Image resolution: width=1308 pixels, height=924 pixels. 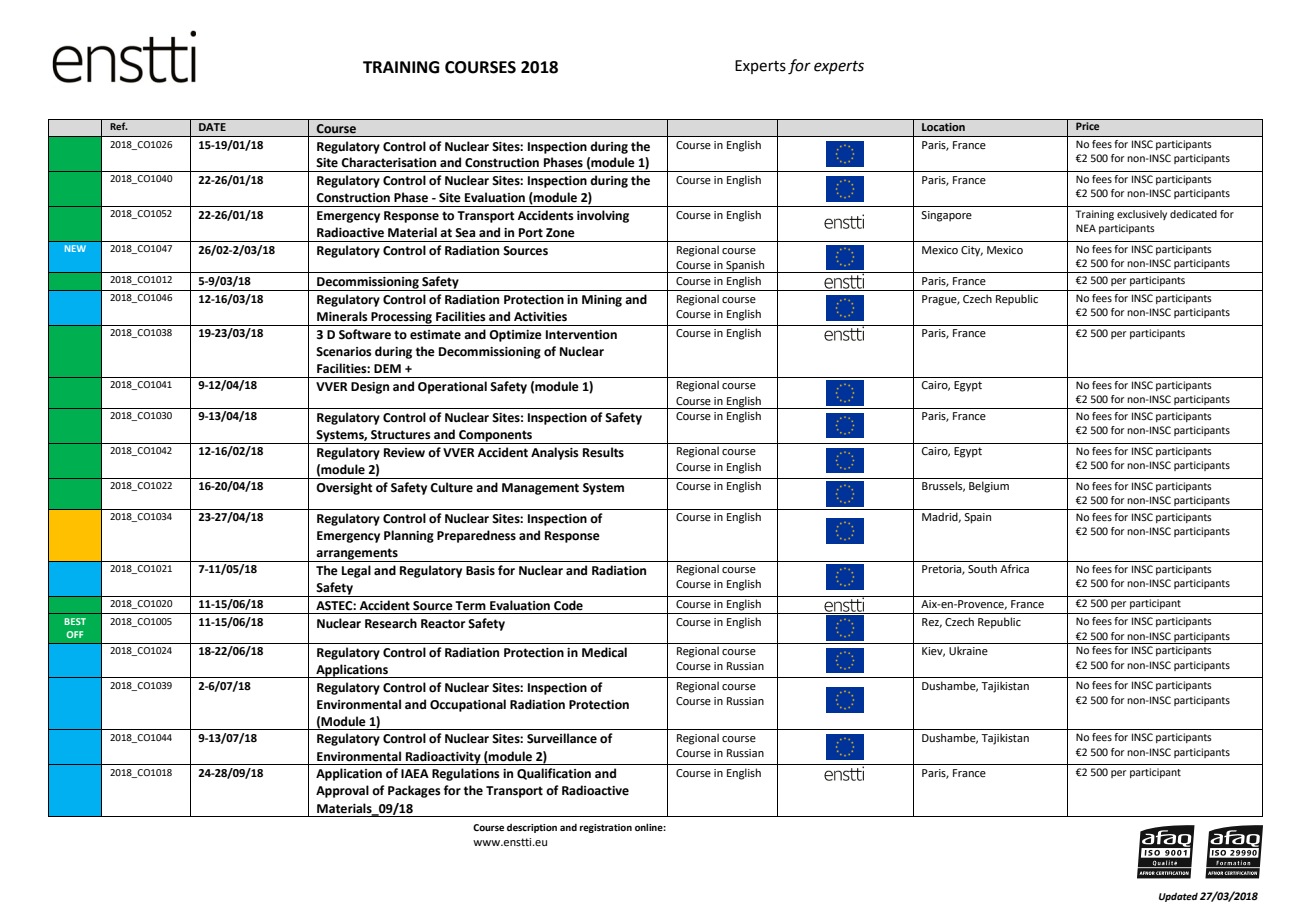 I want to click on Price, so click(x=1087, y=126).
